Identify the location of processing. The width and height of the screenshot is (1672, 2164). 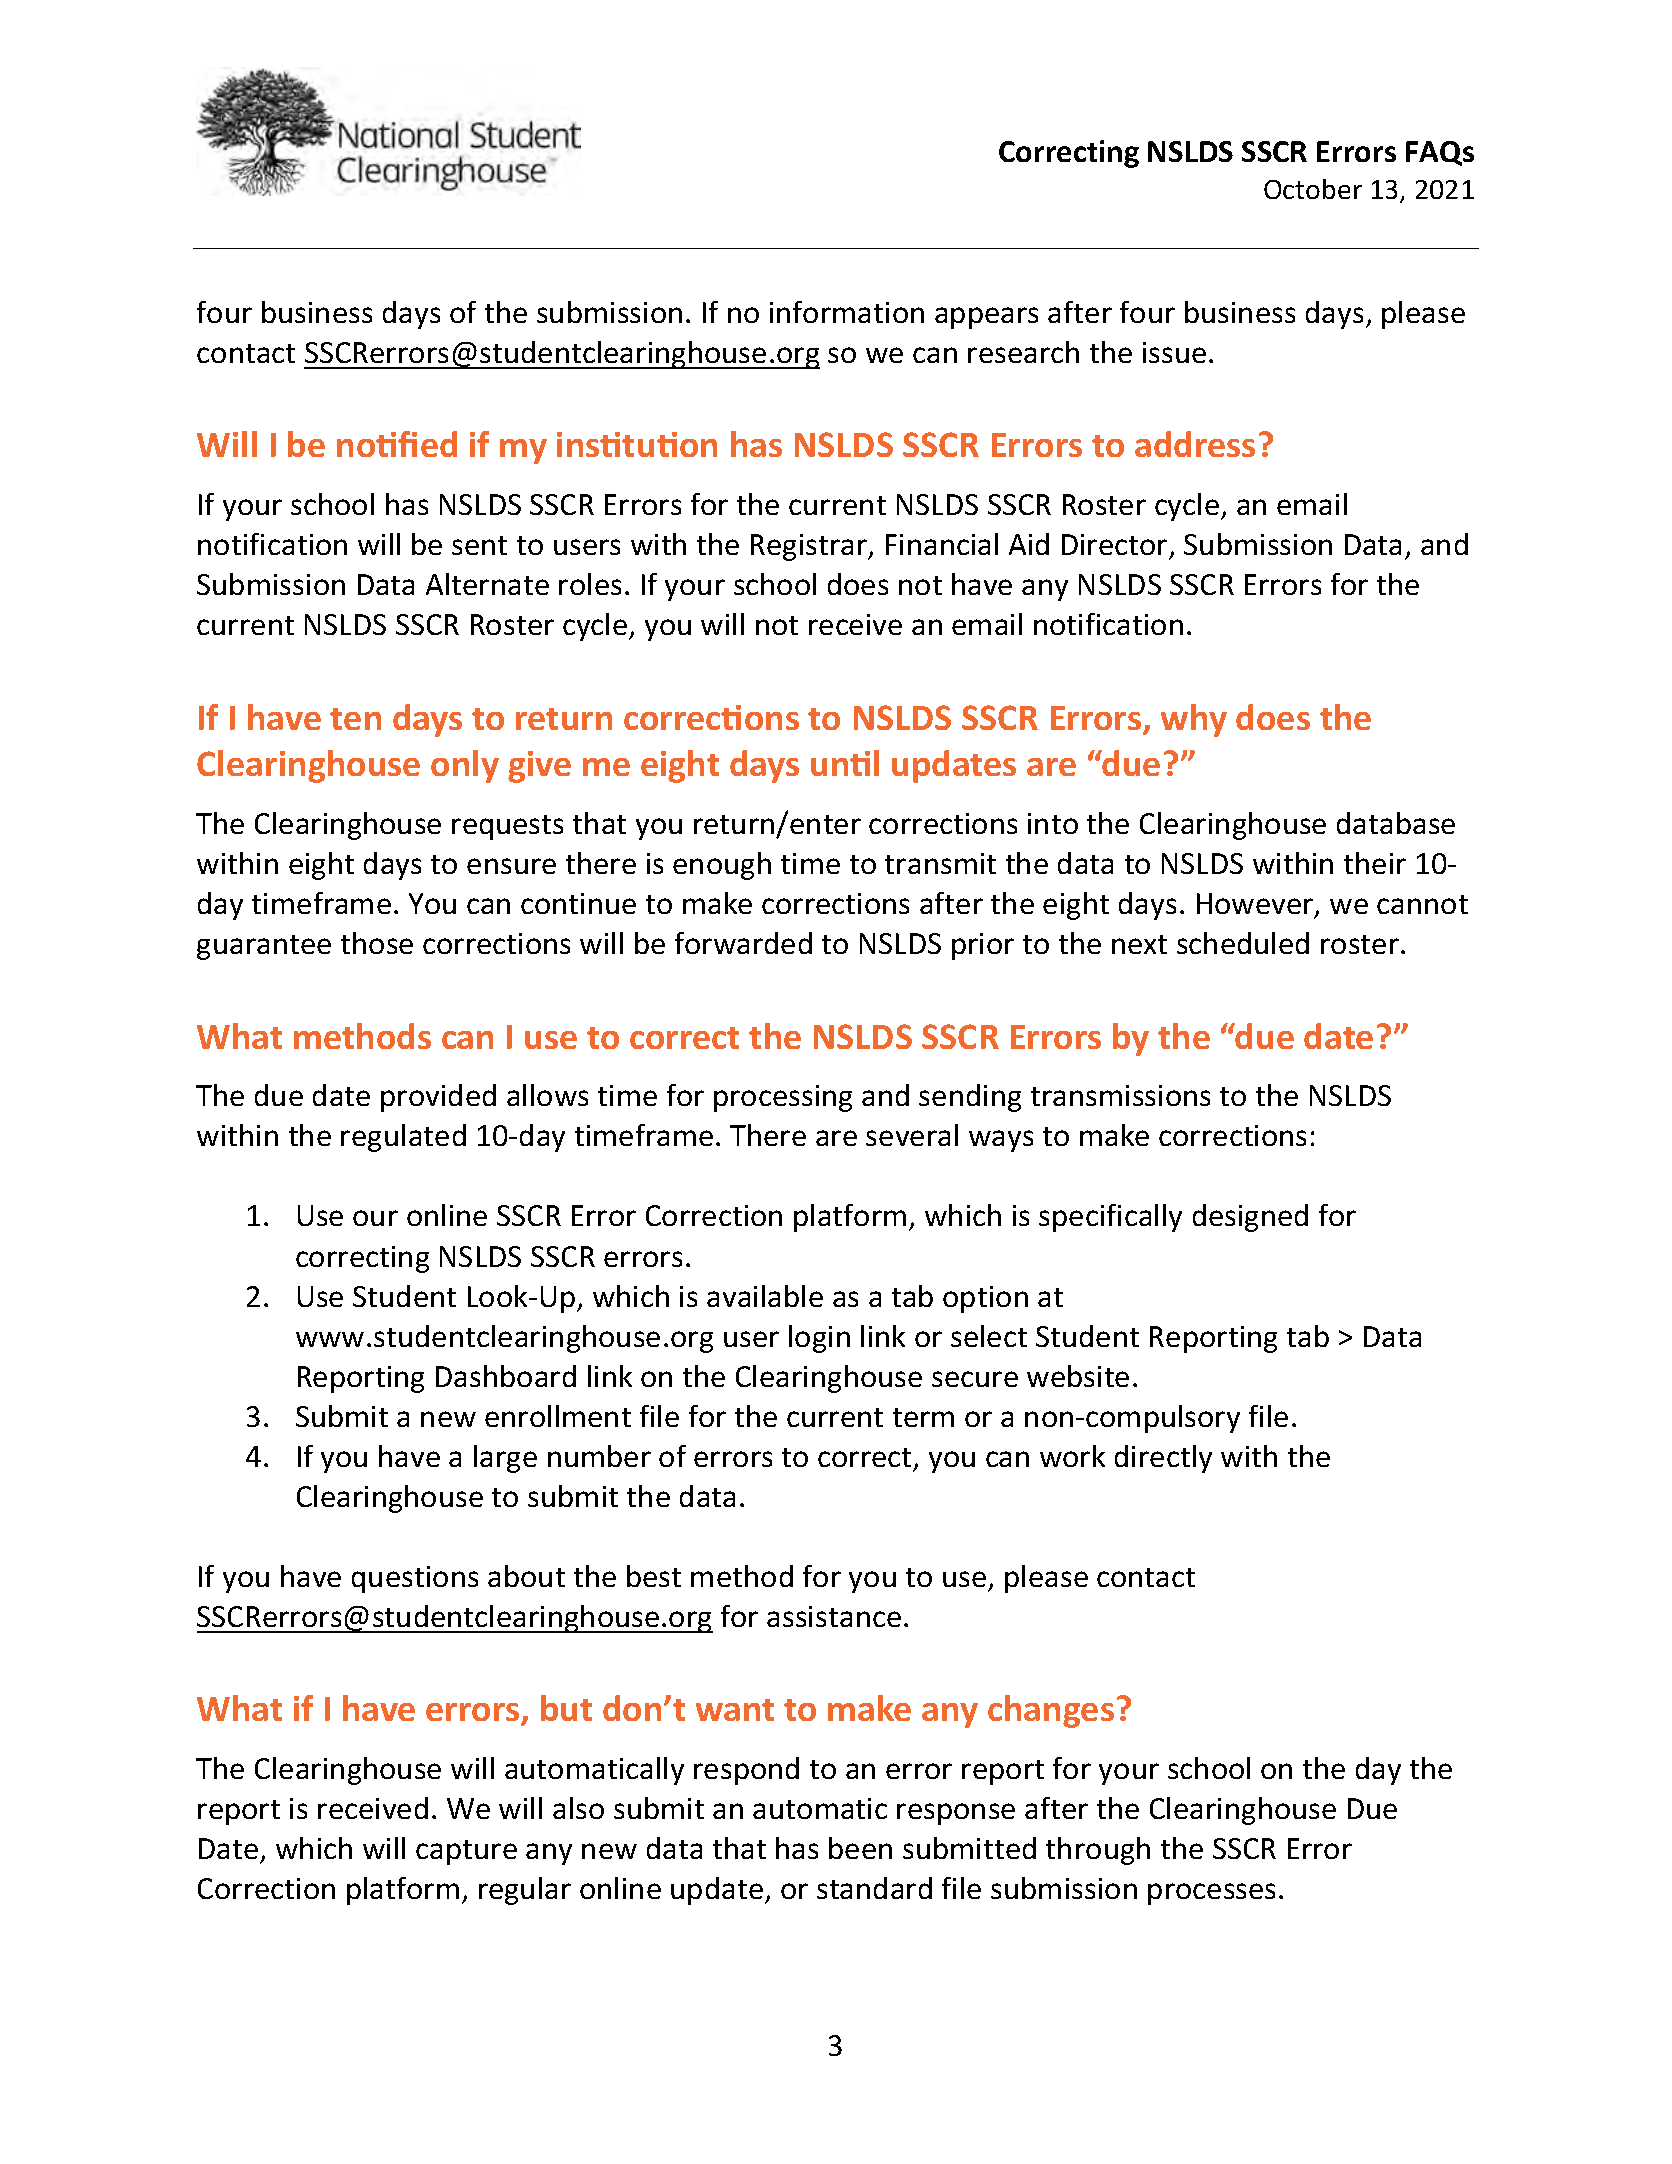
(783, 1098).
